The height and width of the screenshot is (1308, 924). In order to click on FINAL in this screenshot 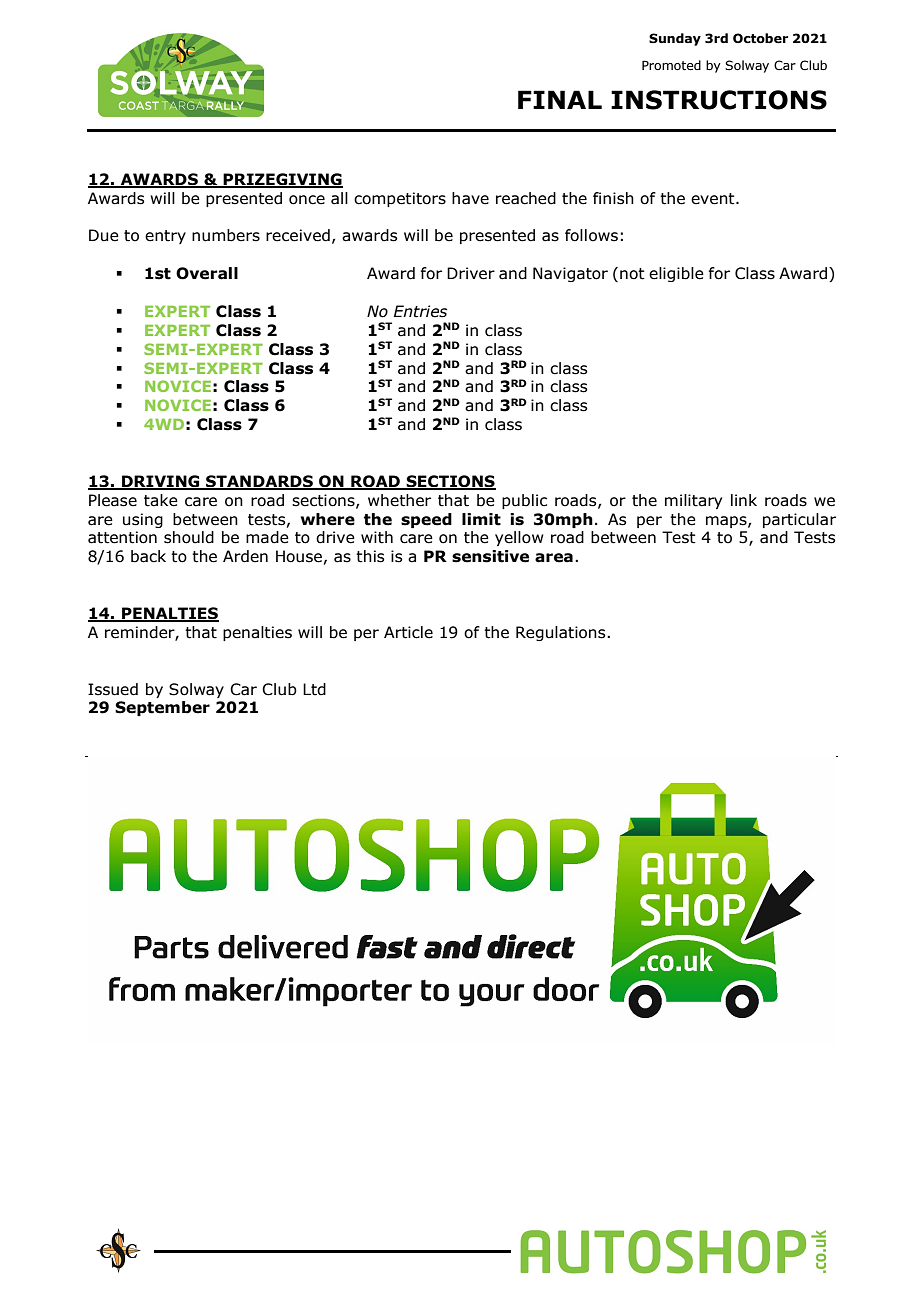, I will do `click(560, 99)`.
